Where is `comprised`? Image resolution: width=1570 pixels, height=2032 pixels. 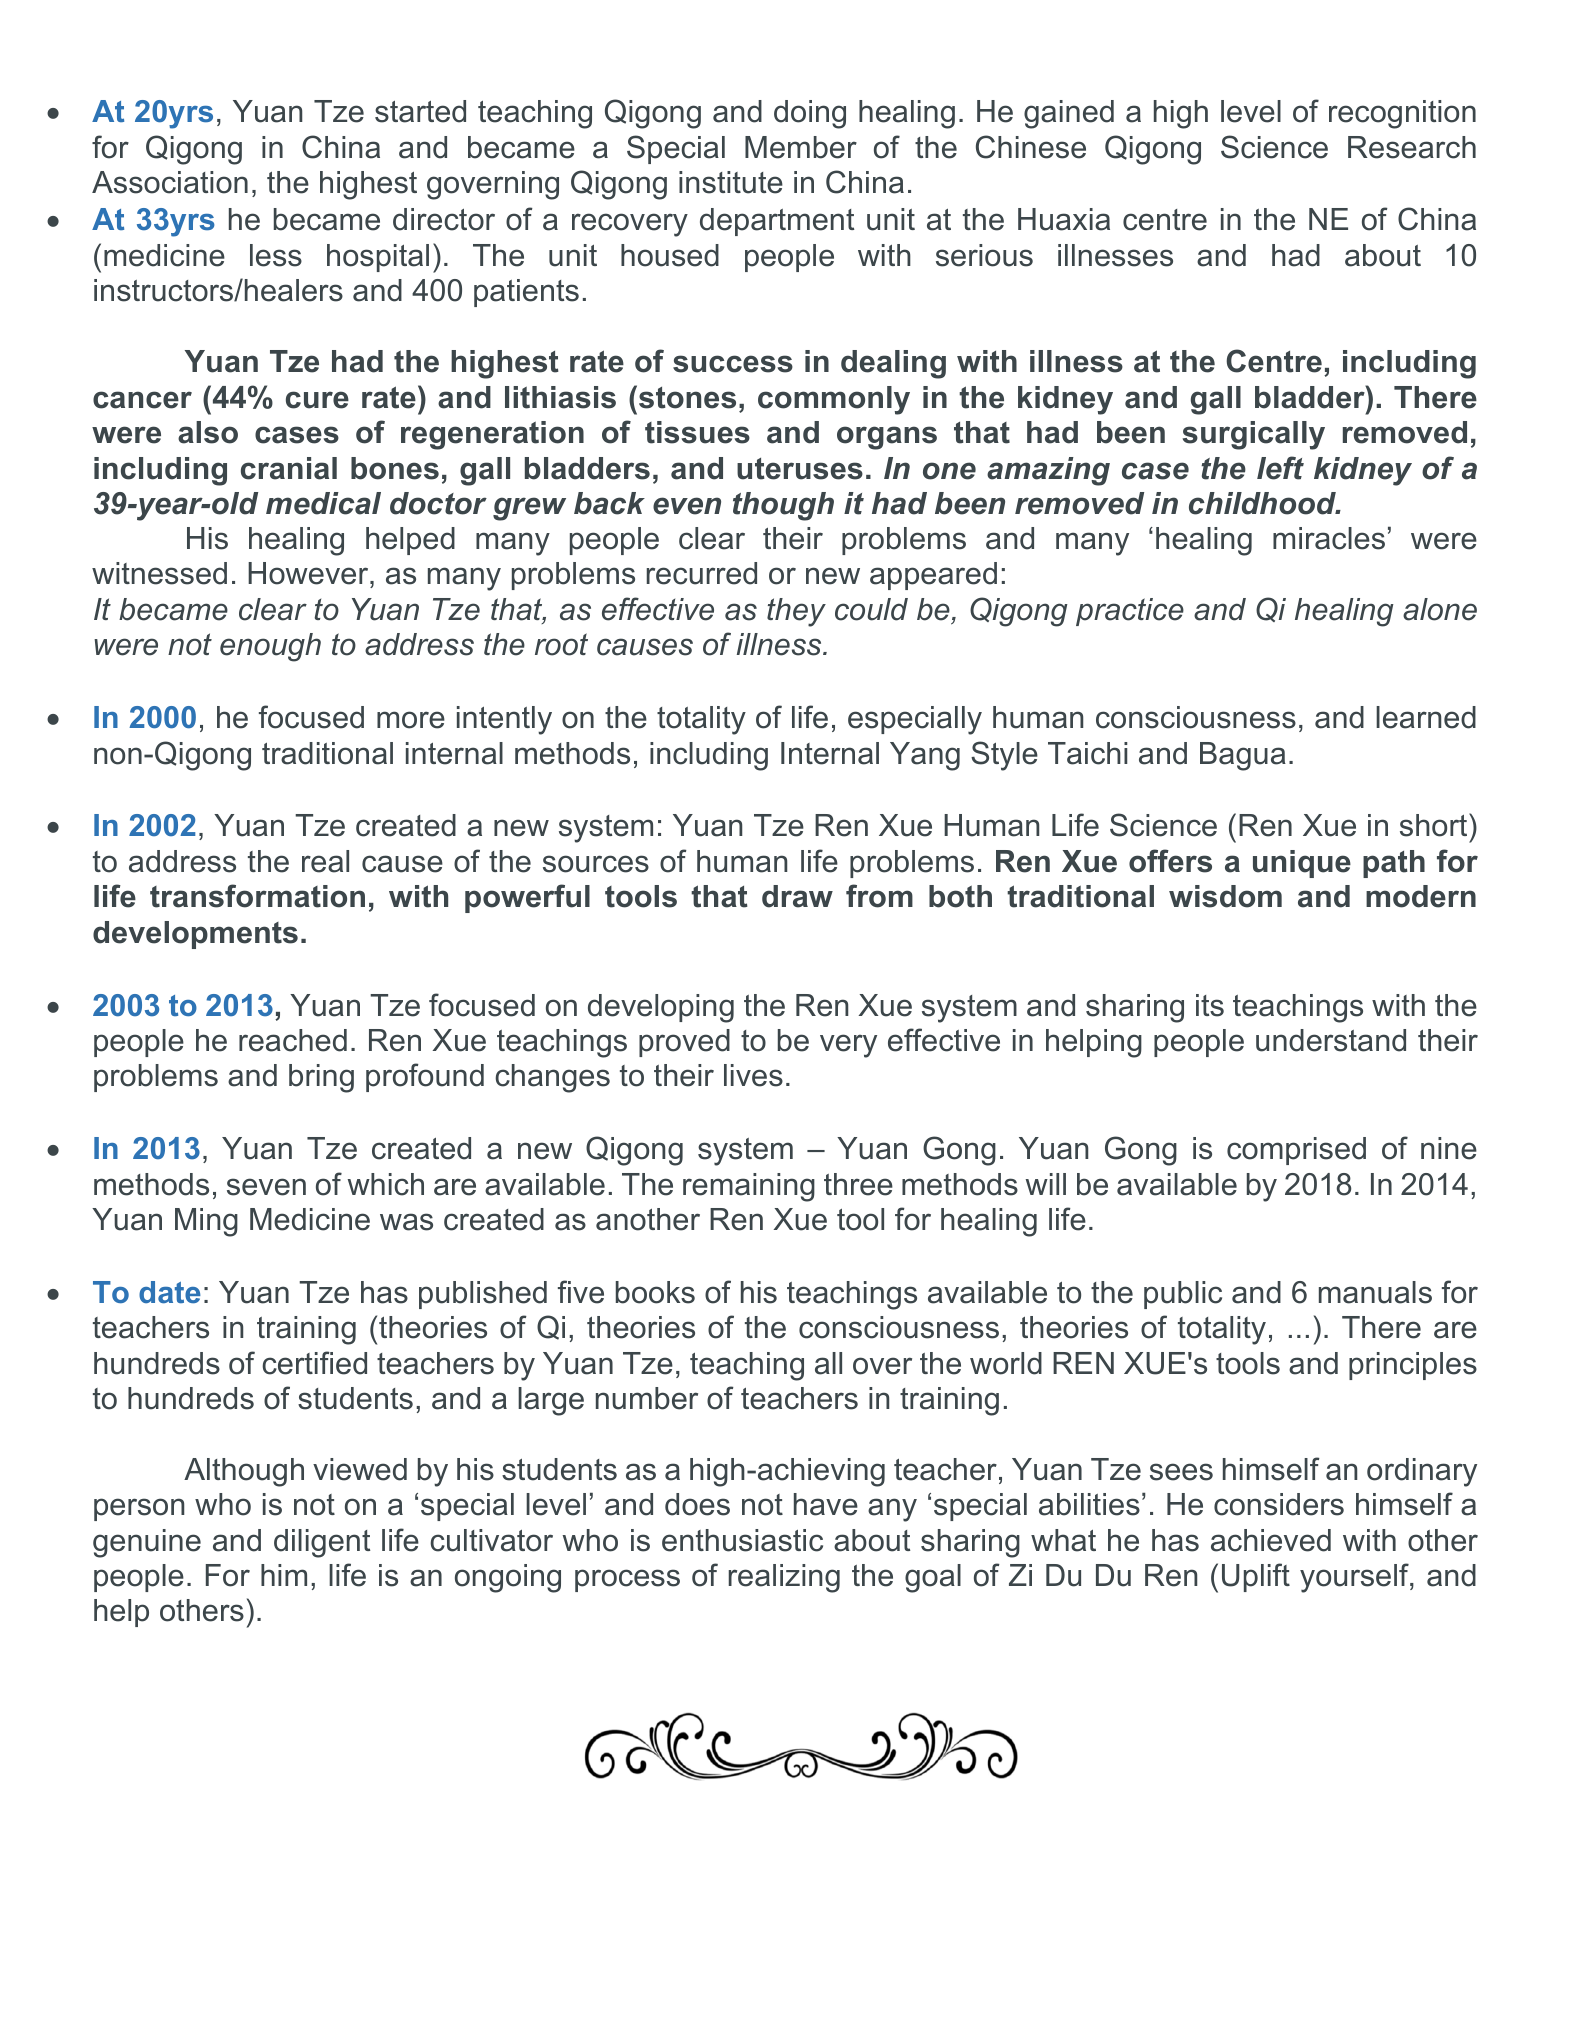 comprised is located at coordinates (1296, 1151).
